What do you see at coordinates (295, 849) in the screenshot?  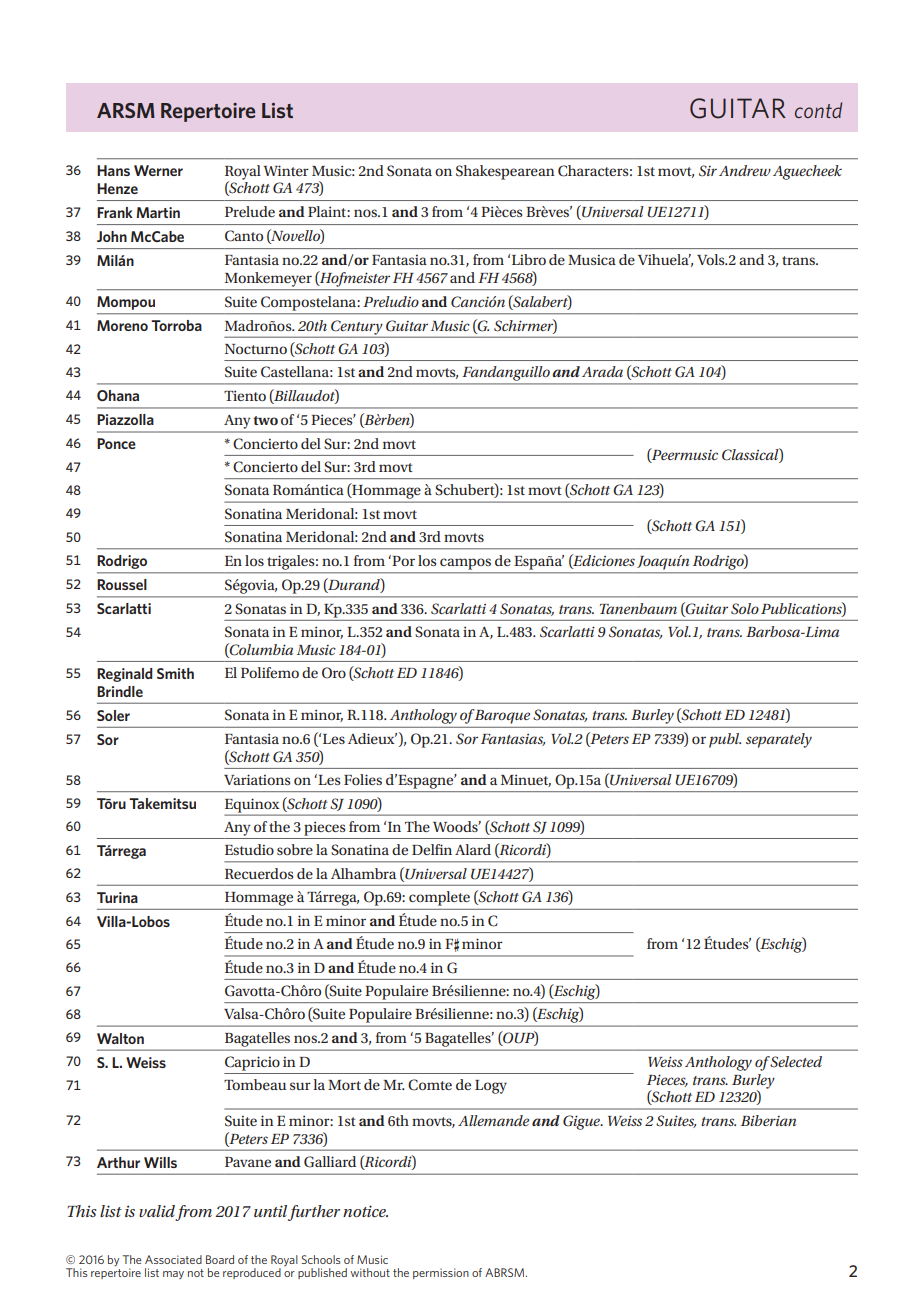 I see `sobre` at bounding box center [295, 849].
